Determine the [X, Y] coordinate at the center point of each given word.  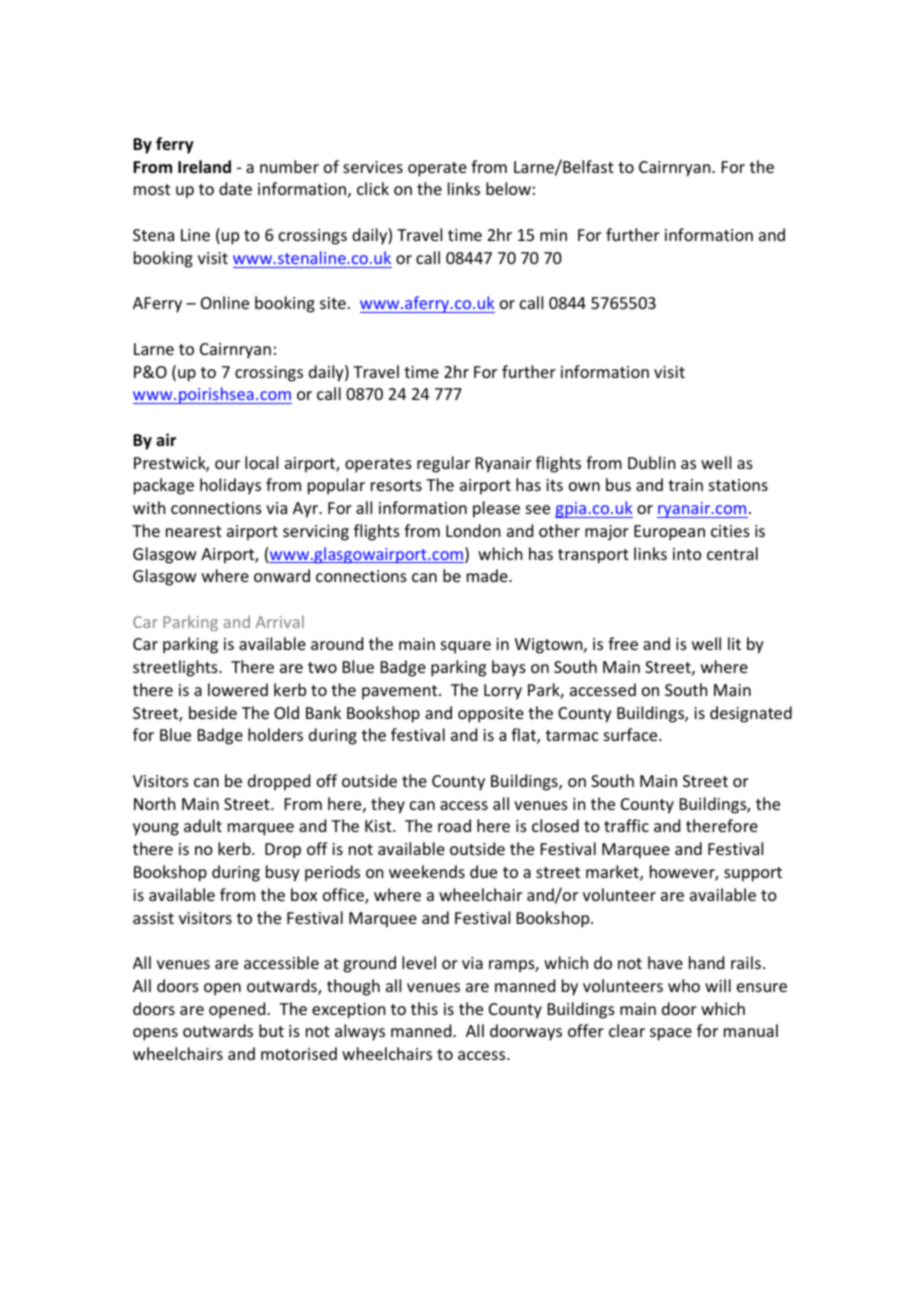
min [553, 235]
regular [443, 464]
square [466, 647]
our [227, 464]
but [271, 1030]
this [424, 1008]
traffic [626, 825]
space [671, 1034]
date [235, 188]
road [454, 825]
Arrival [280, 621]
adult [203, 825]
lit [734, 643]
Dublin [651, 462]
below [508, 188]
